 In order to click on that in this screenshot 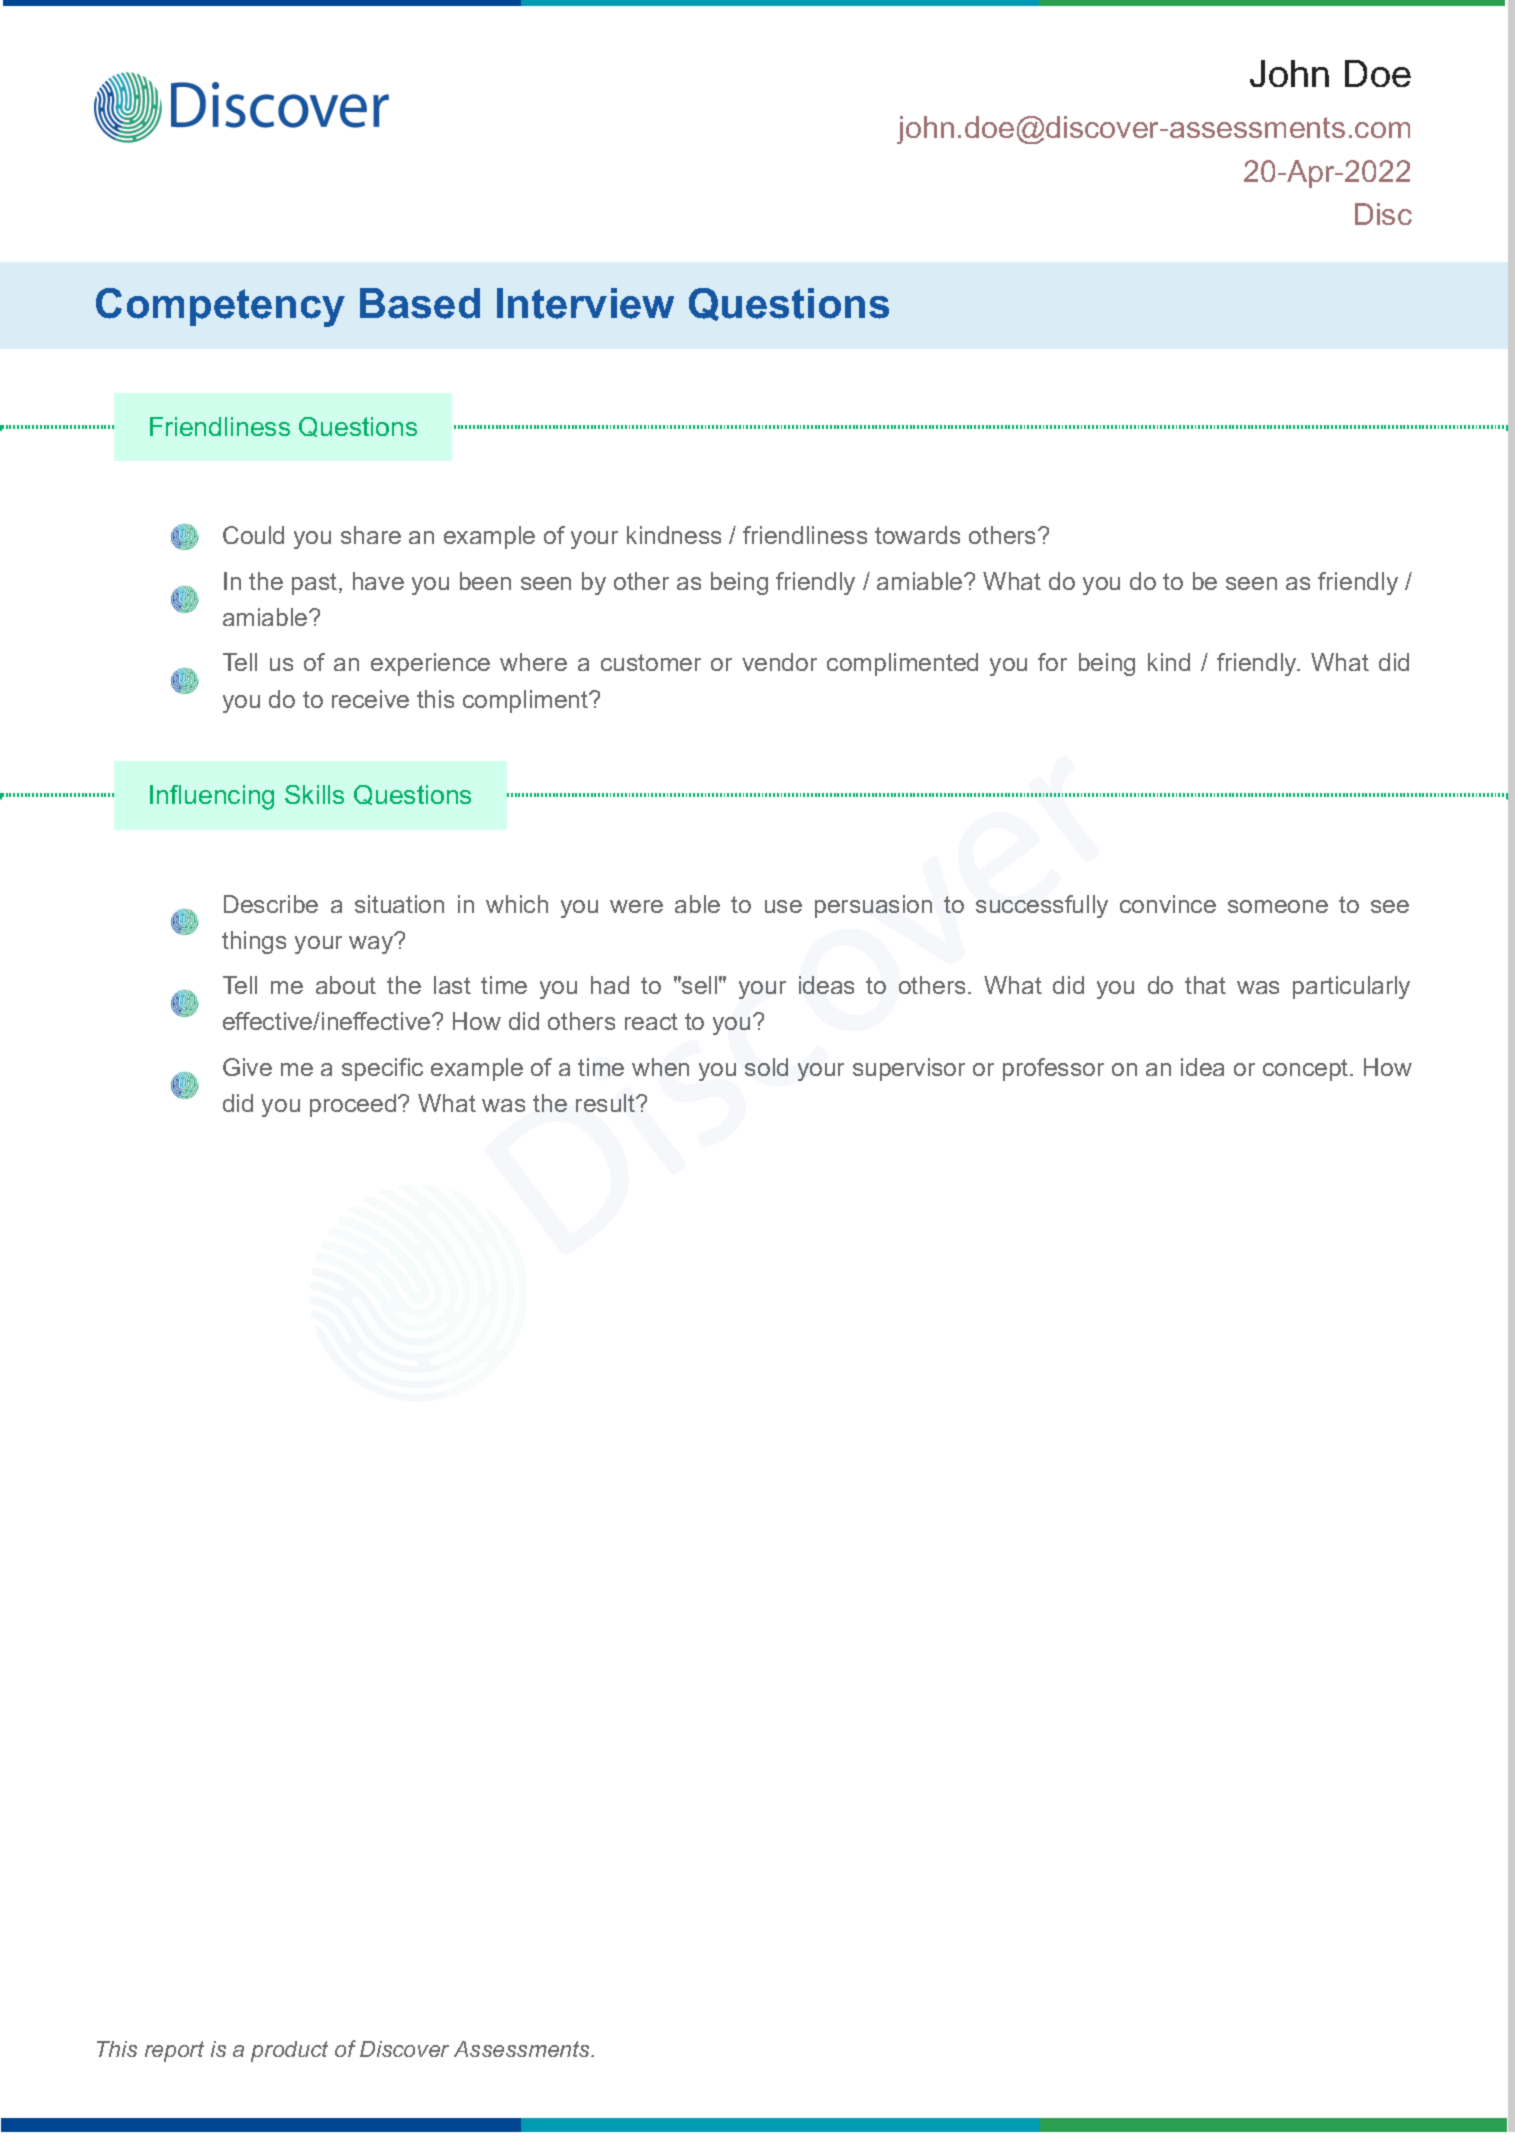, I will do `click(1205, 985)`.
